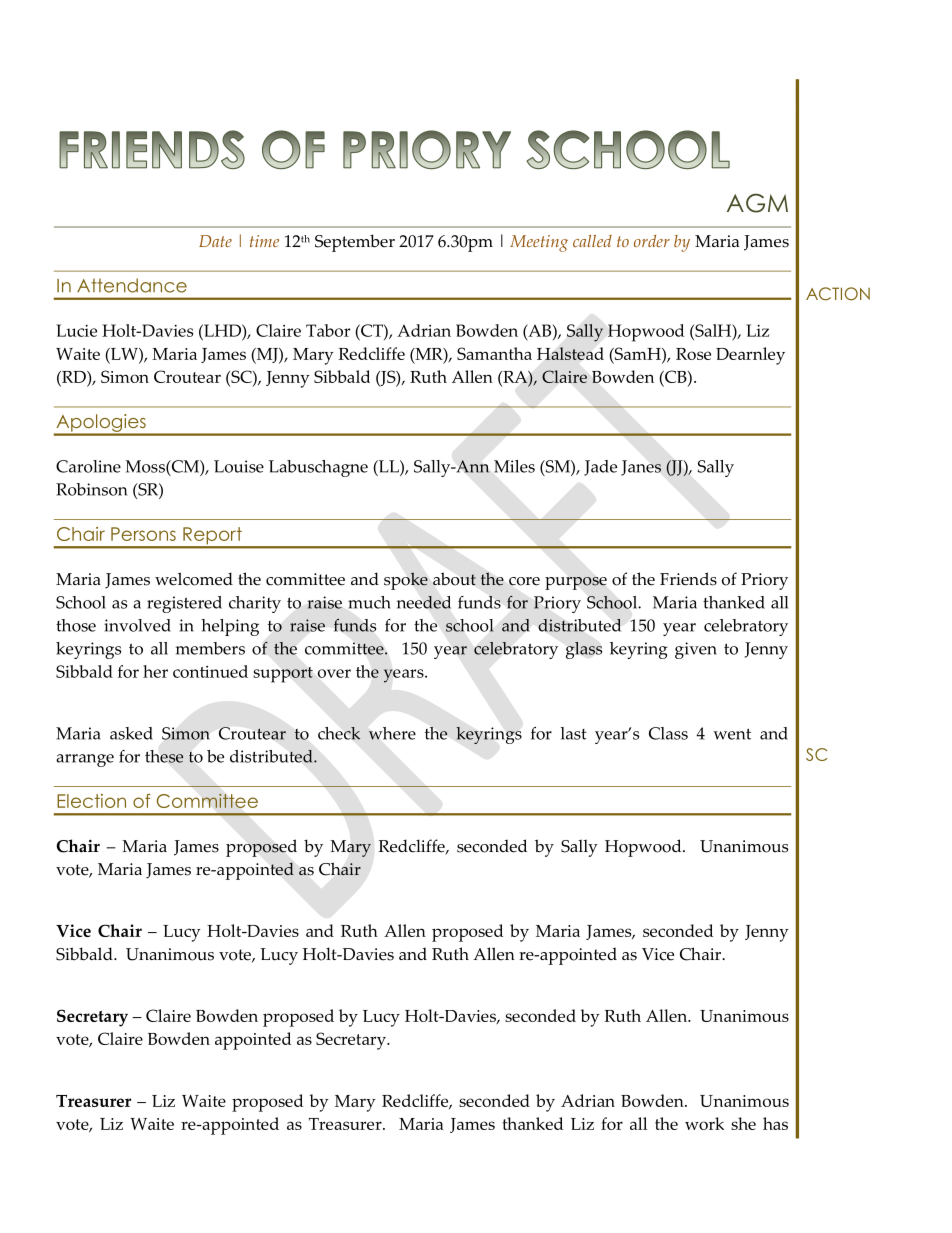  What do you see at coordinates (91, 801) in the page?
I see `Election` at bounding box center [91, 801].
